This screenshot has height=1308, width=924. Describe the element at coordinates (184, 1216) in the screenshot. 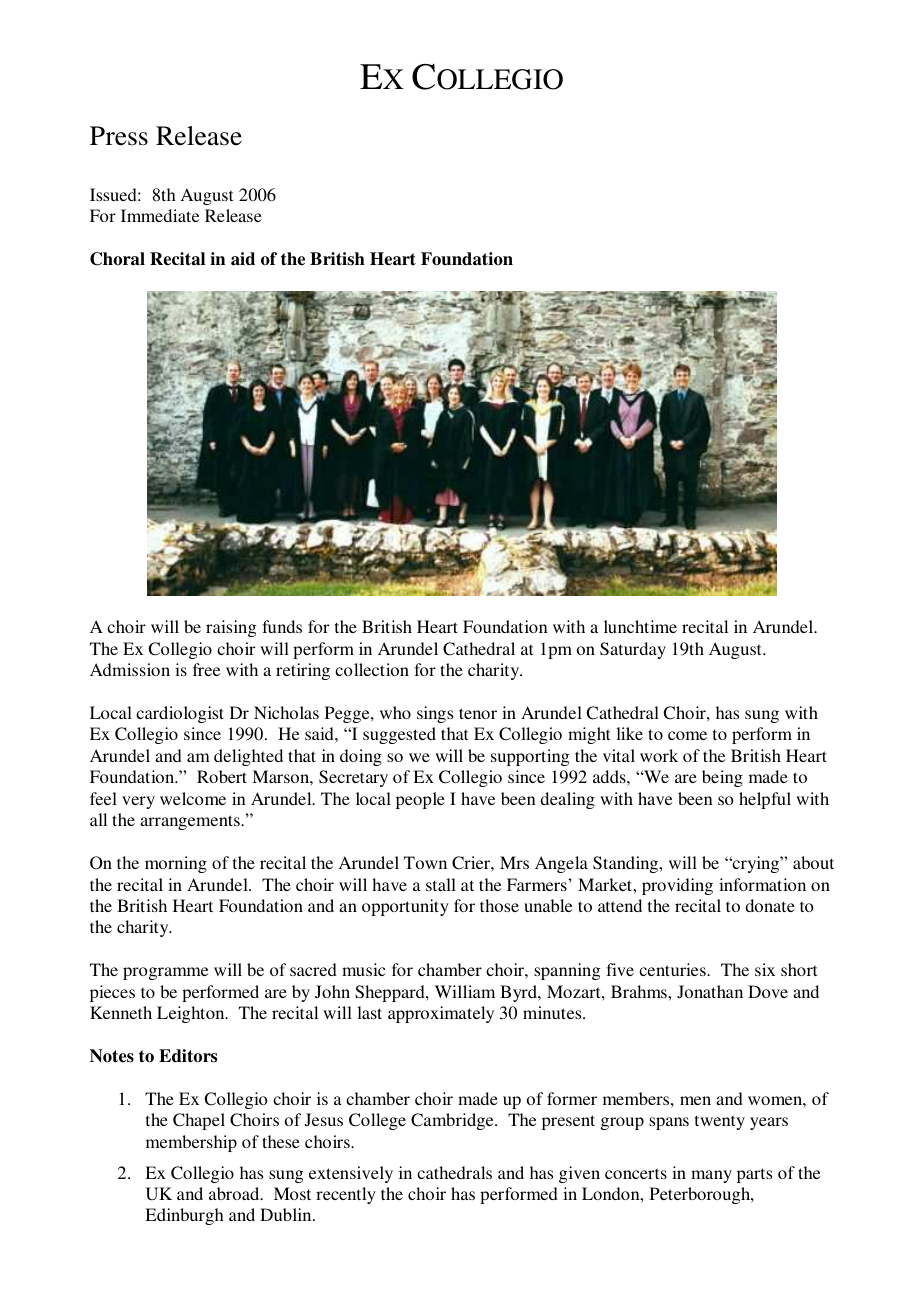

I see `Edinburgh` at that location.
